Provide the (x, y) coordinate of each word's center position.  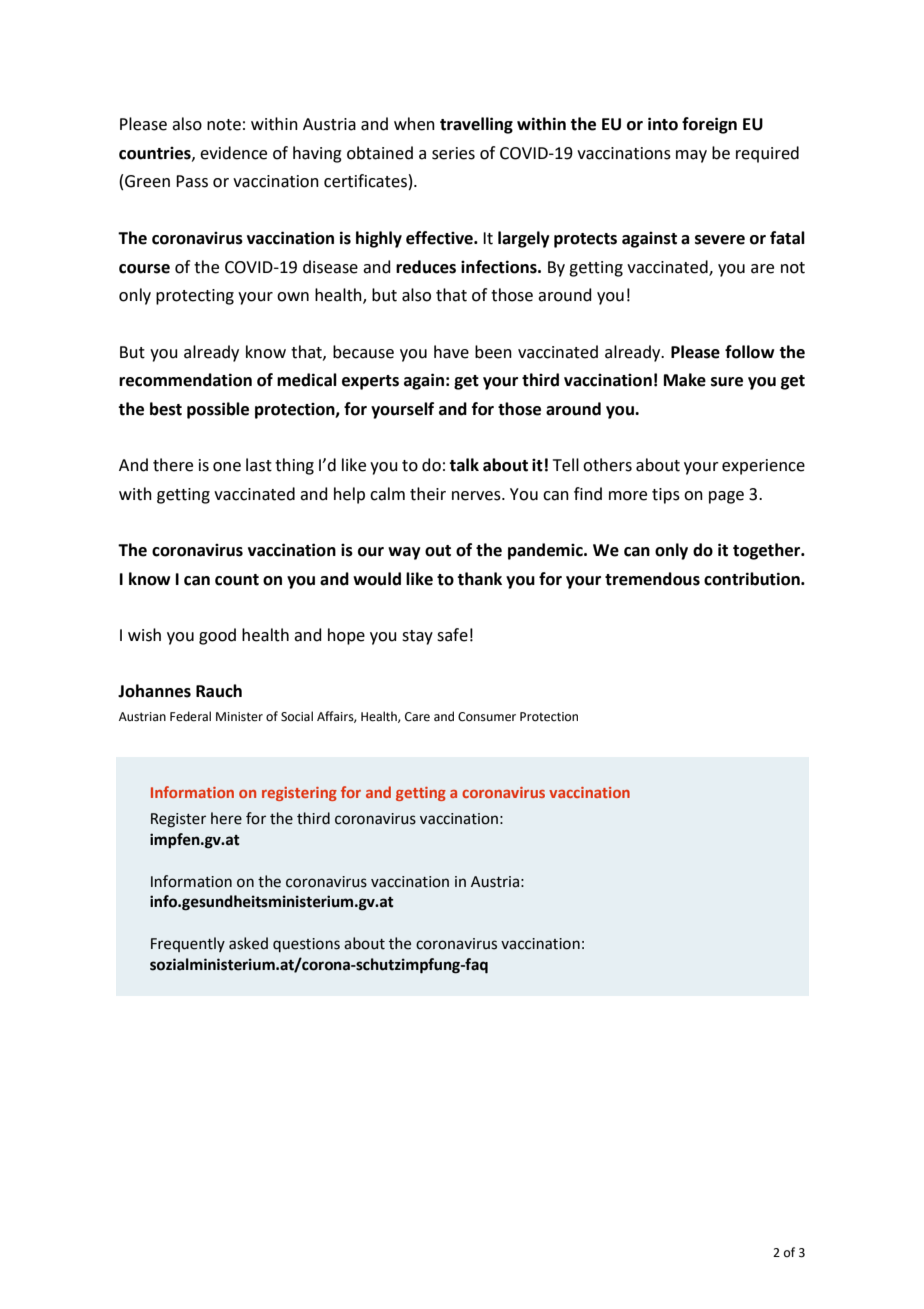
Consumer (487, 717)
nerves (477, 496)
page (726, 497)
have (451, 352)
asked (248, 943)
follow (750, 352)
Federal (190, 716)
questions (306, 945)
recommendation (185, 380)
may (691, 156)
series (453, 153)
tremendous (652, 579)
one (227, 467)
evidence (233, 153)
